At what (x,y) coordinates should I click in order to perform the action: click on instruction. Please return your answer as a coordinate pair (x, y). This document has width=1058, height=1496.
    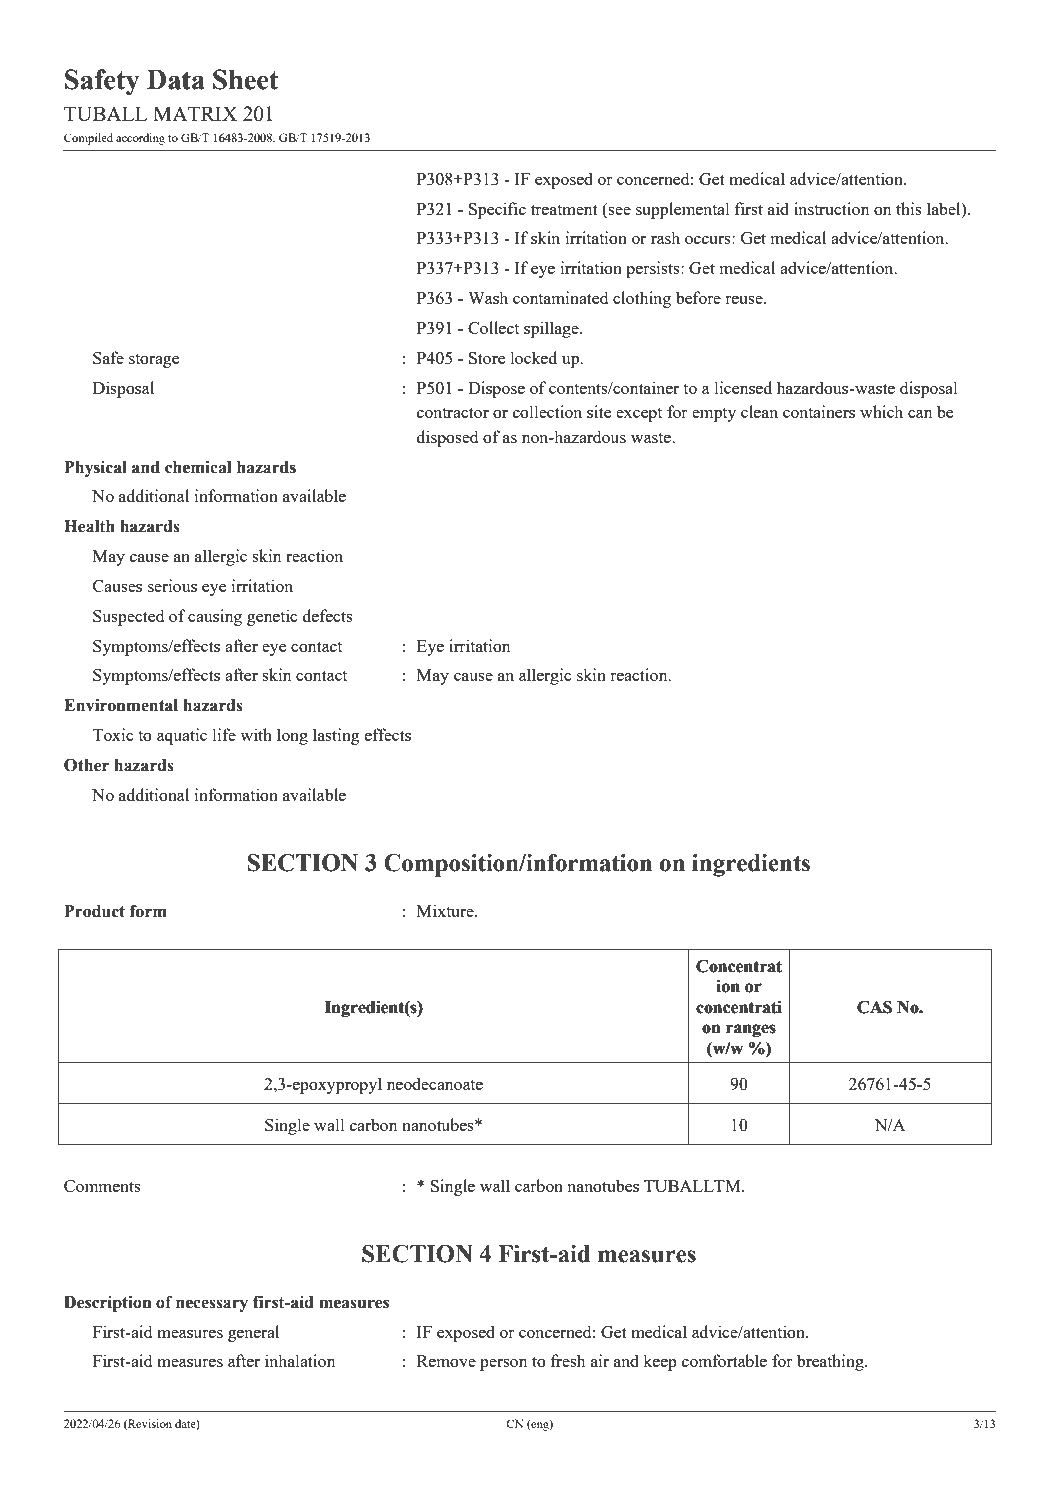
    Looking at the image, I should click on (832, 208).
